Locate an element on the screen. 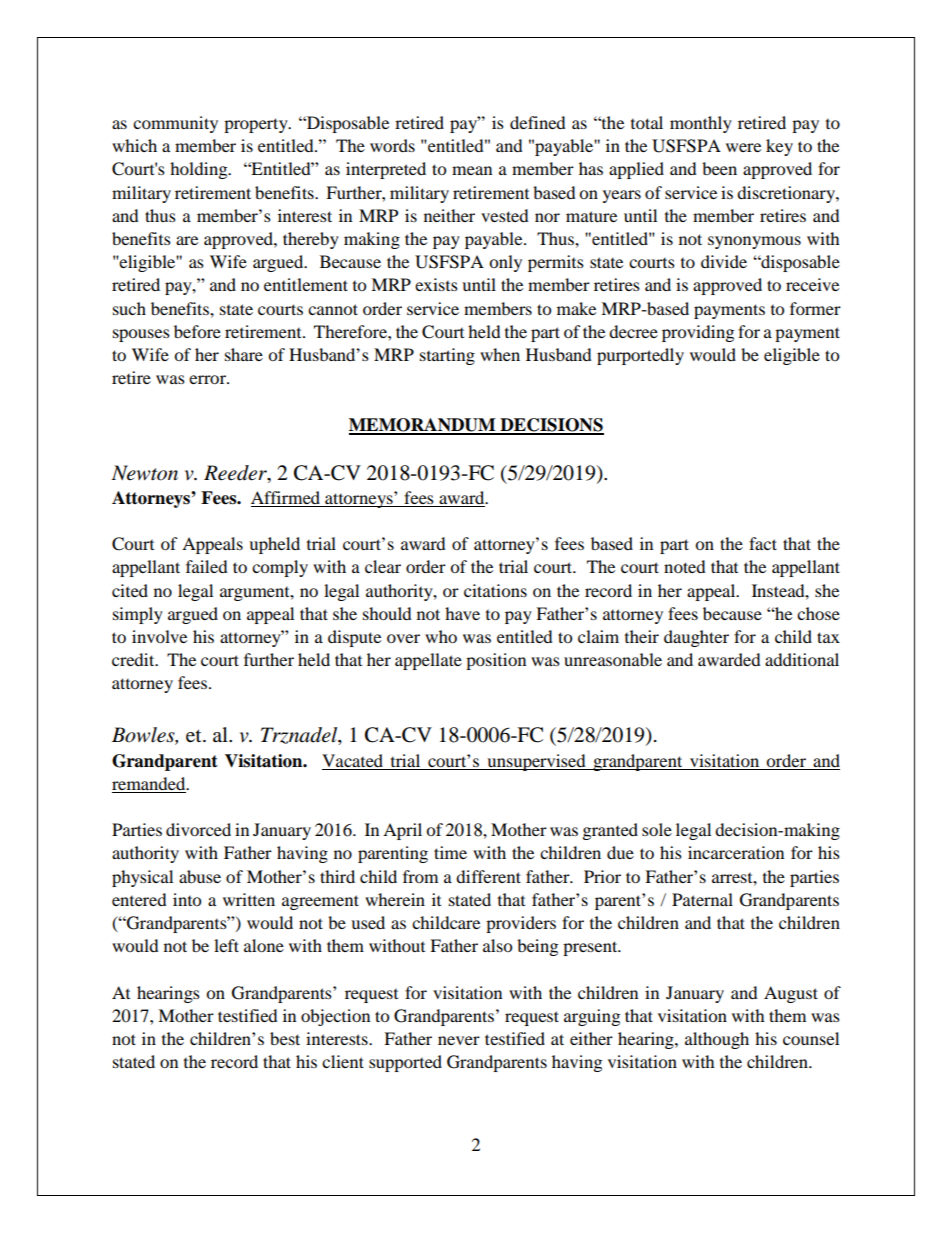 Image resolution: width=952 pixels, height=1233 pixels. never is located at coordinates (459, 1040).
